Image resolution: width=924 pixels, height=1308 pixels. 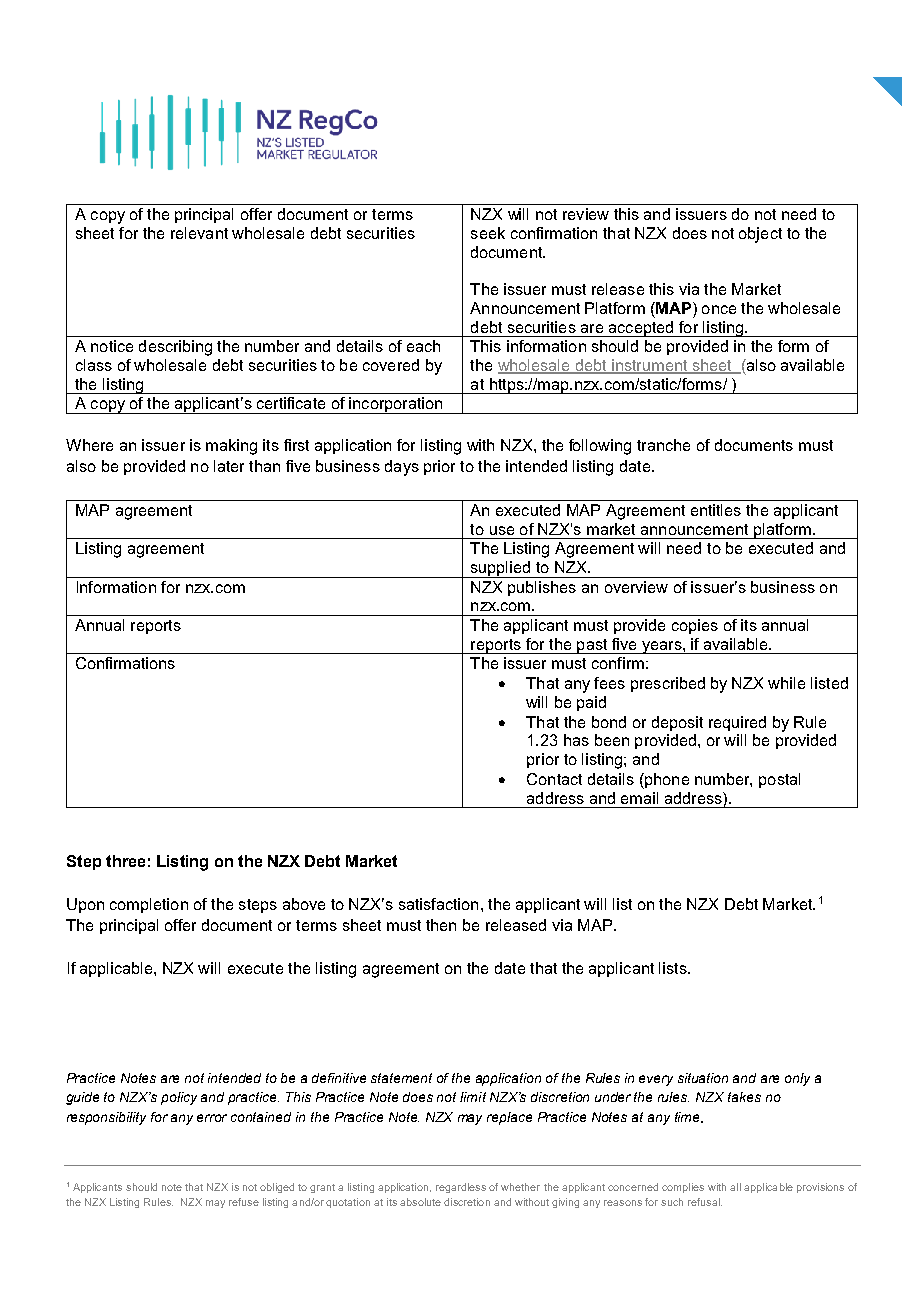 What do you see at coordinates (461, 1188) in the page?
I see `regardless` at bounding box center [461, 1188].
